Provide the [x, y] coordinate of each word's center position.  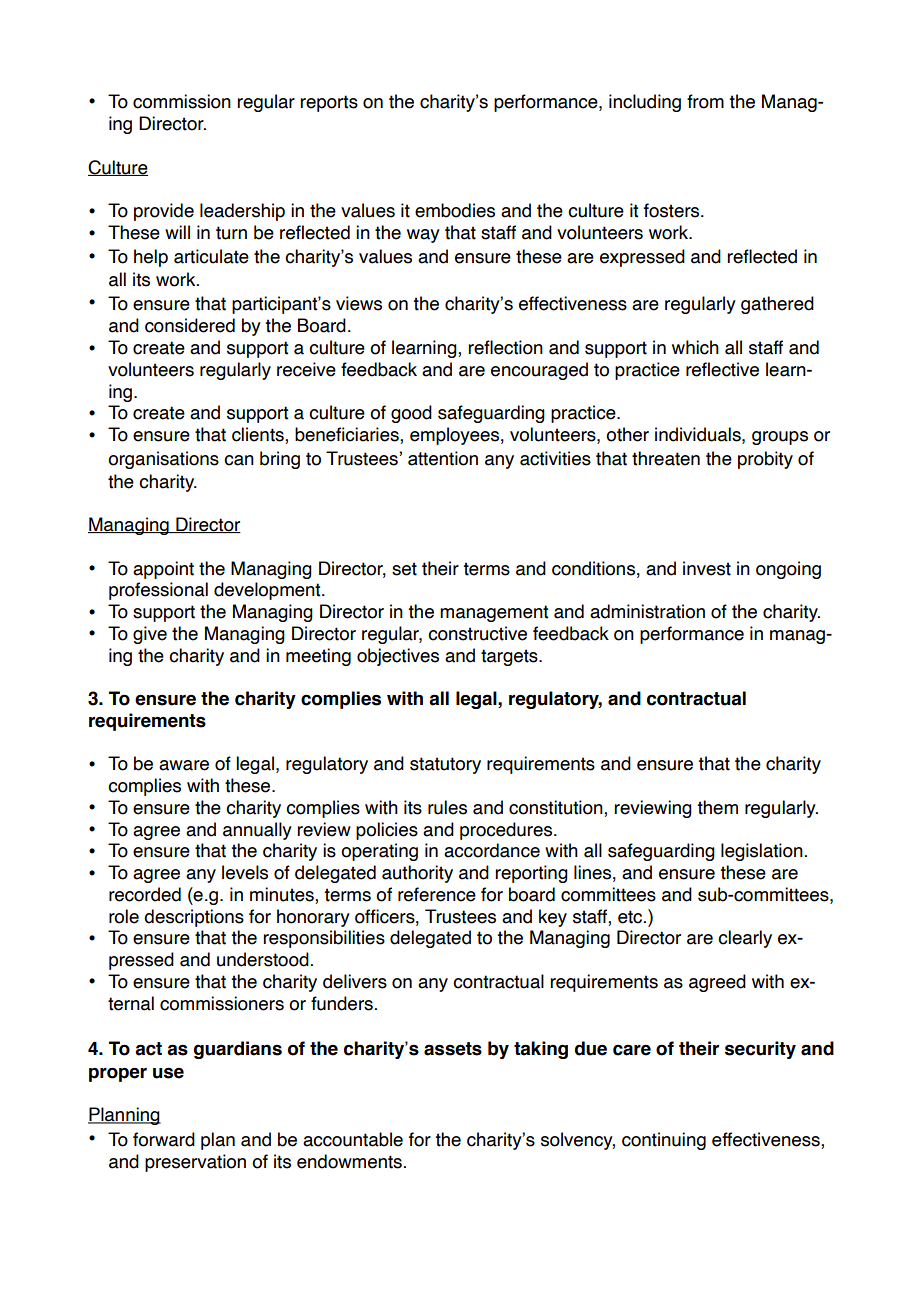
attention [443, 458]
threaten [666, 458]
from [705, 101]
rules [447, 807]
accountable [353, 1139]
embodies [455, 210]
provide [164, 212]
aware [184, 765]
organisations [163, 460]
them [717, 807]
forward [164, 1139]
